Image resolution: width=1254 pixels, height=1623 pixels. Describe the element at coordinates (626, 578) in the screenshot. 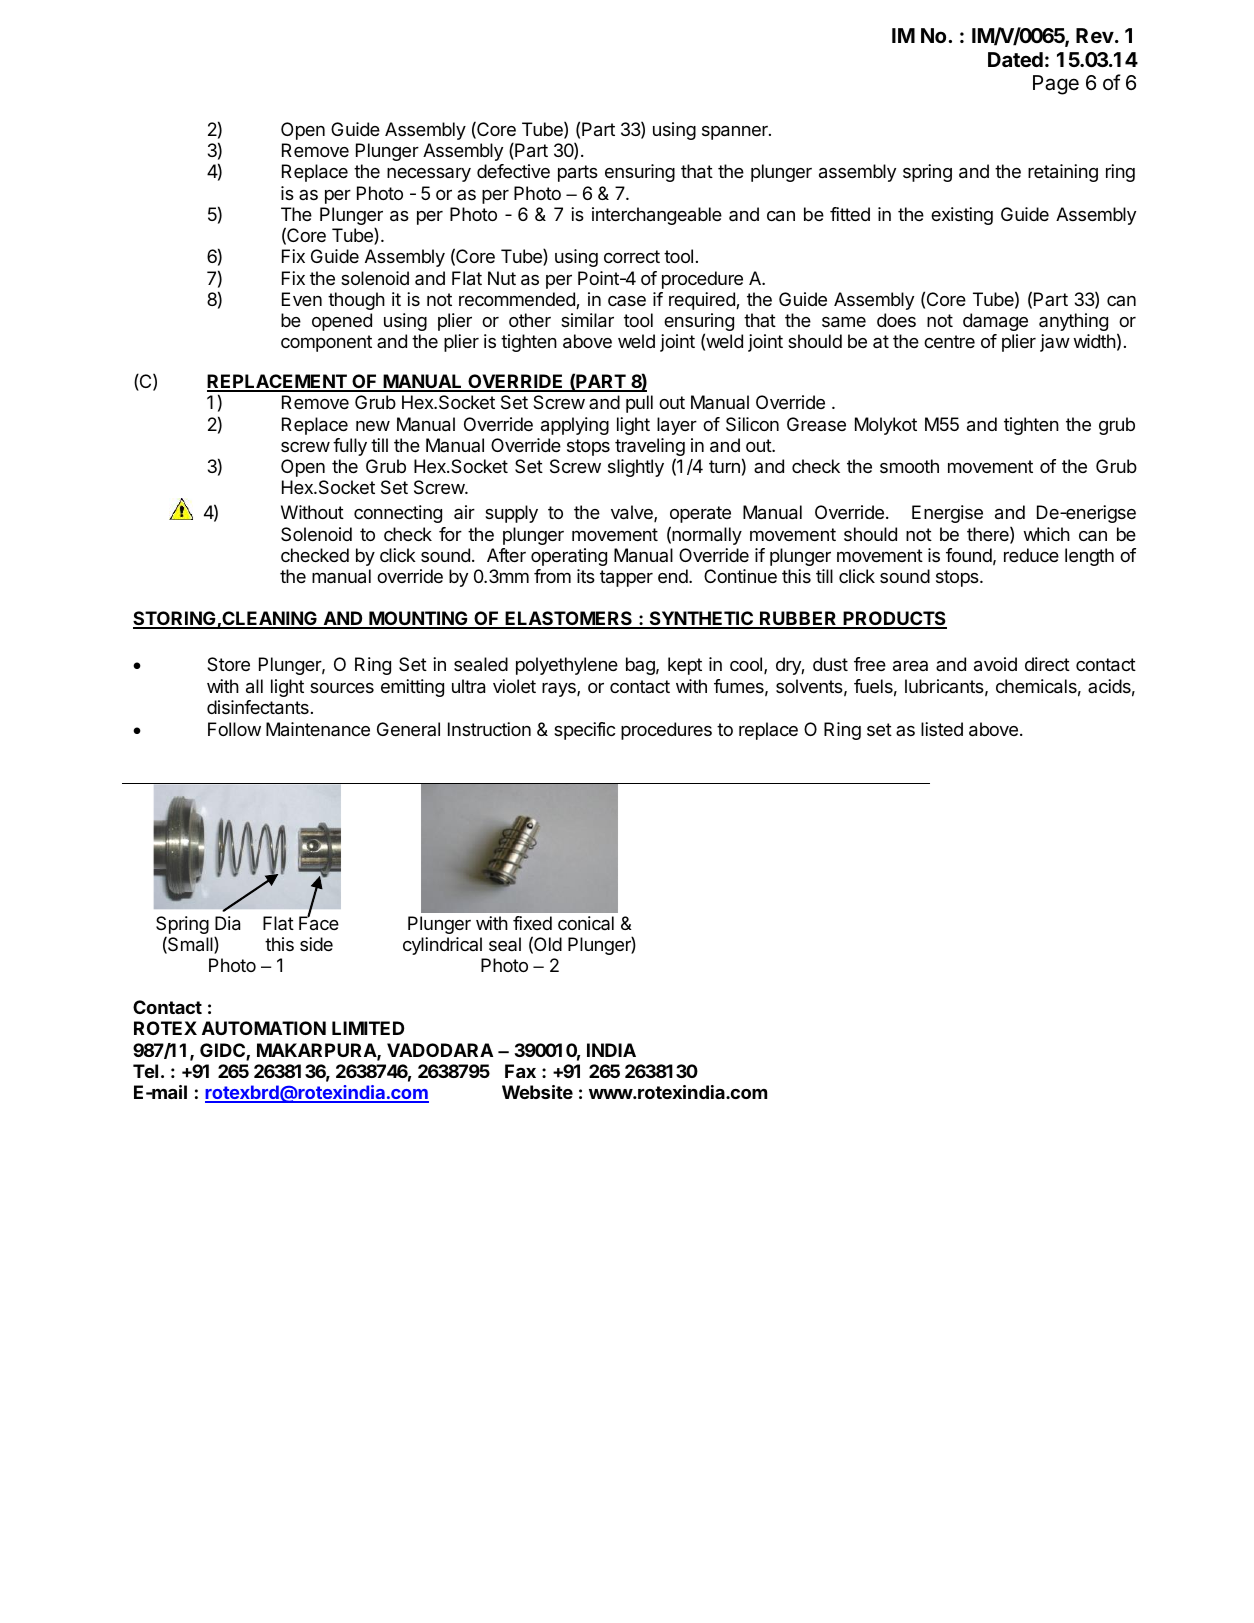

I see `tapper` at that location.
